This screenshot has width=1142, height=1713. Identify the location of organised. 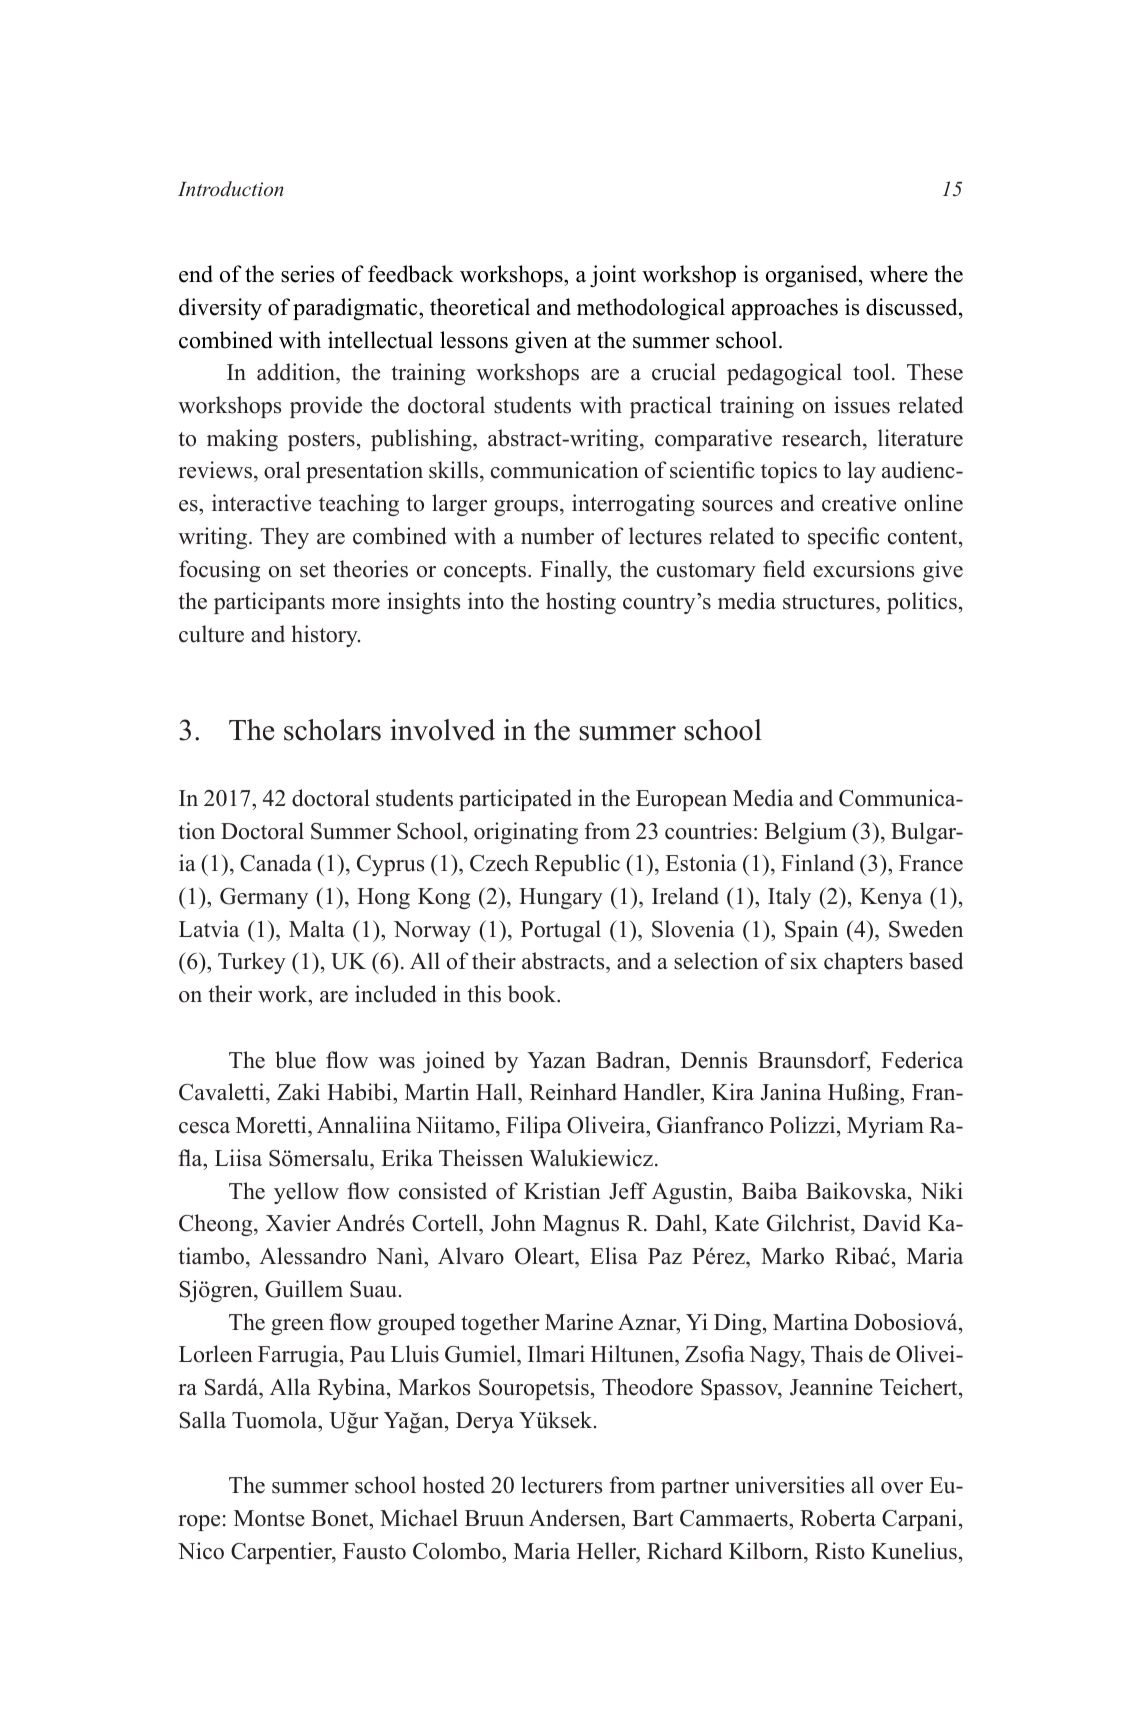
(813, 276).
